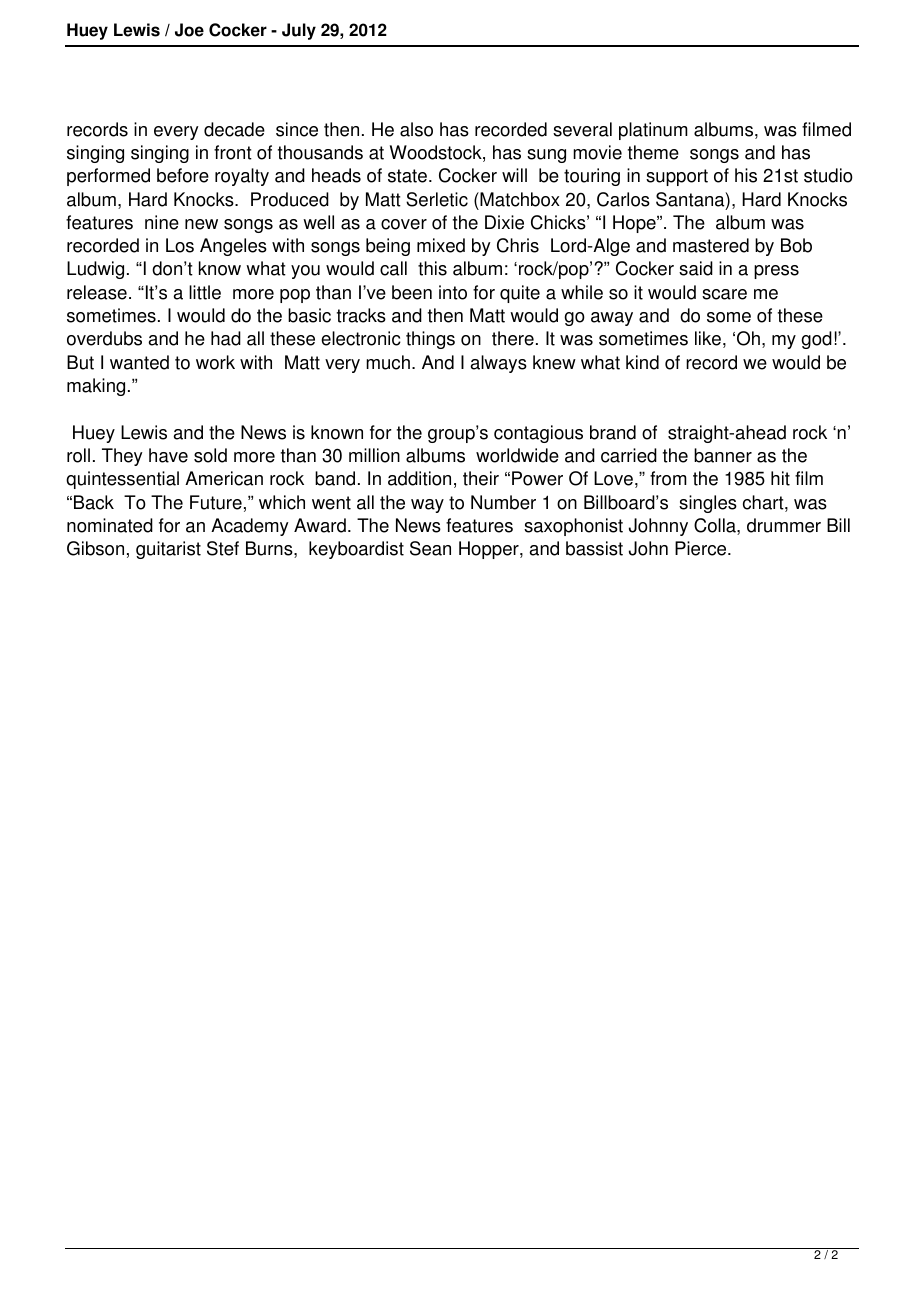 The height and width of the page is (1308, 924). What do you see at coordinates (183, 175) in the page?
I see `before` at bounding box center [183, 175].
